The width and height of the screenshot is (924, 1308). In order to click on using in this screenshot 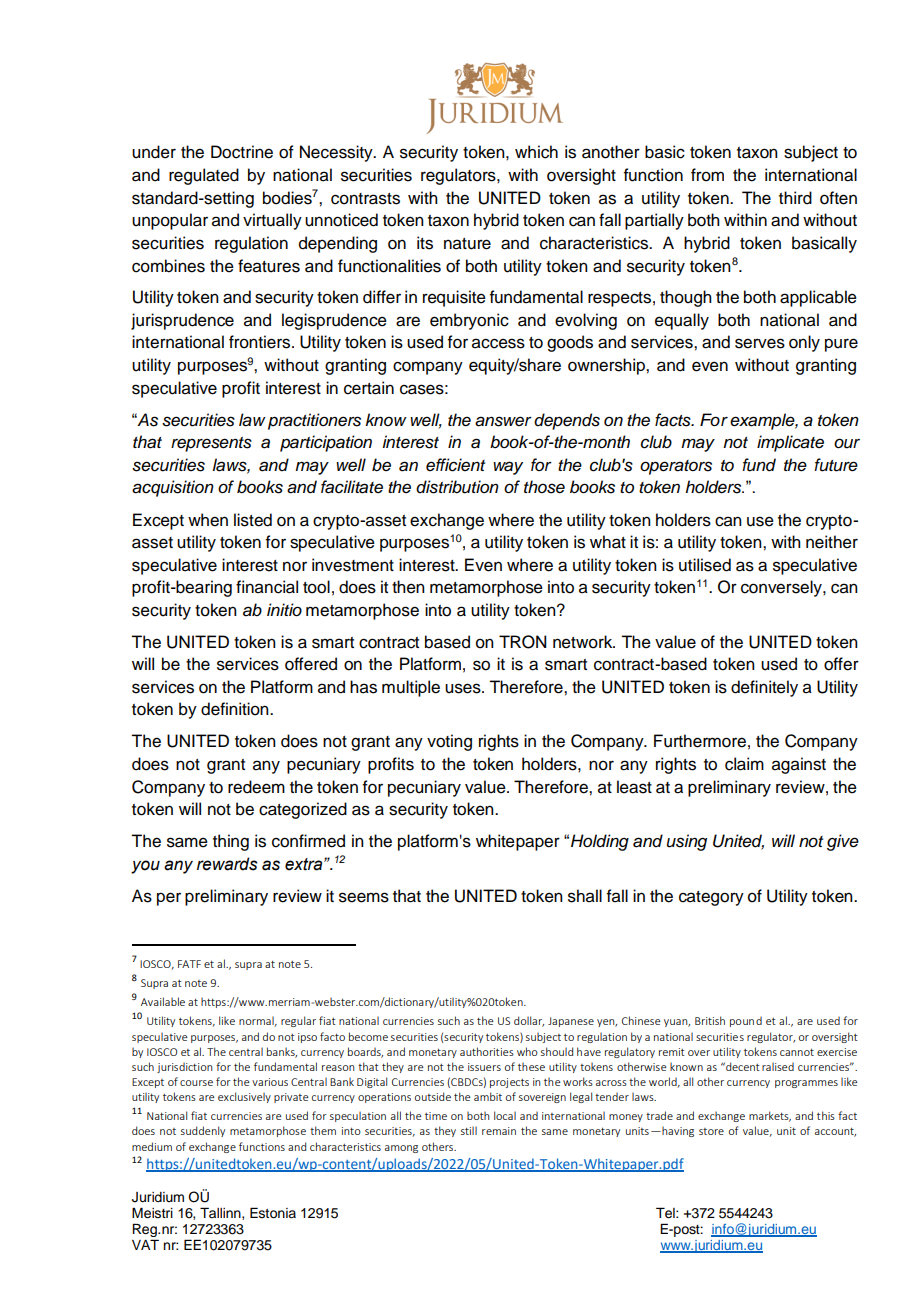, I will do `click(687, 842)`.
